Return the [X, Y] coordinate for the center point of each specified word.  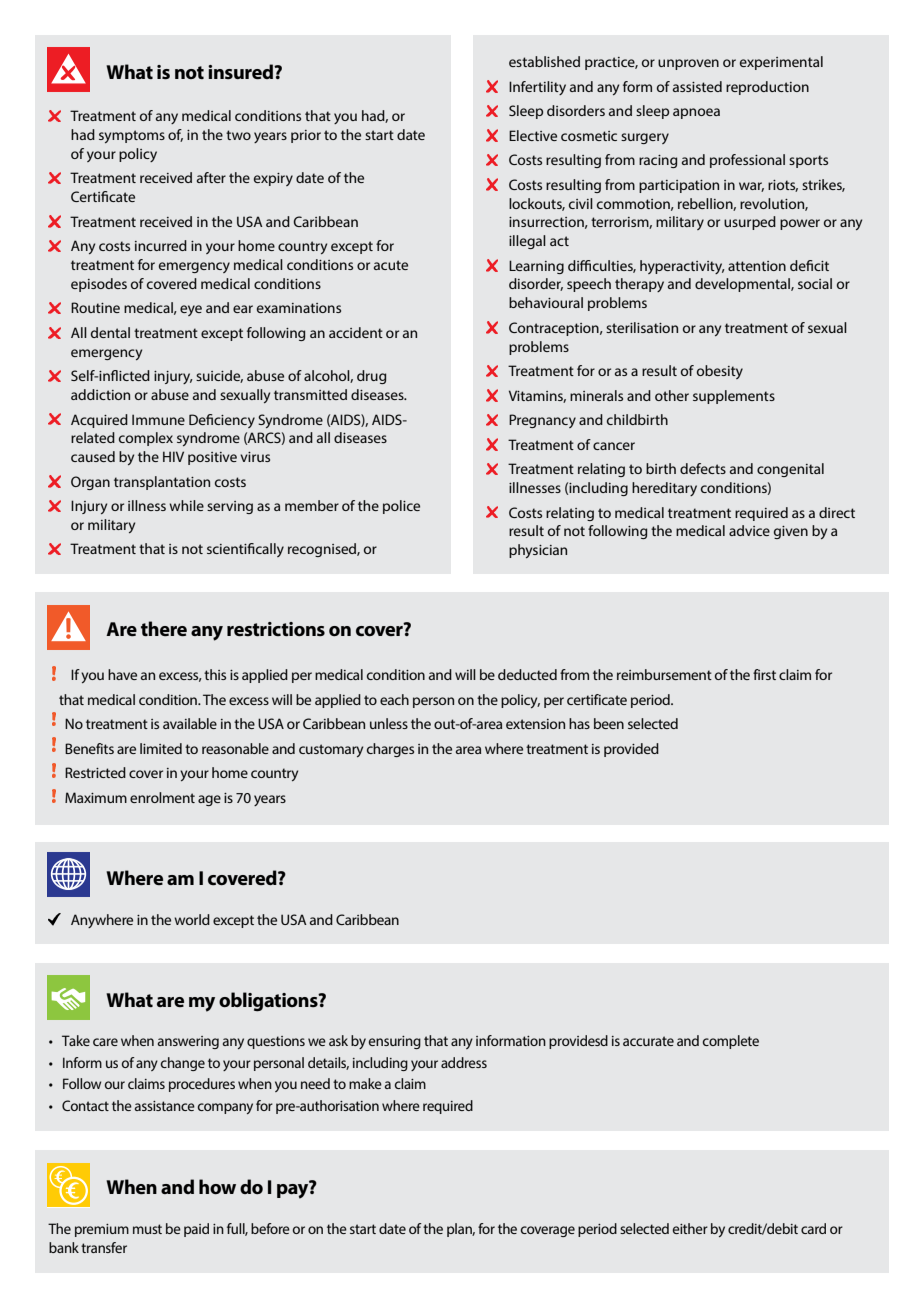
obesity [720, 372]
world [192, 919]
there [164, 628]
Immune [158, 419]
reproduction [767, 88]
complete [730, 1042]
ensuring [394, 1042]
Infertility [537, 88]
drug [371, 377]
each [394, 699]
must [147, 1229]
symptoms [132, 136]
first [764, 674]
